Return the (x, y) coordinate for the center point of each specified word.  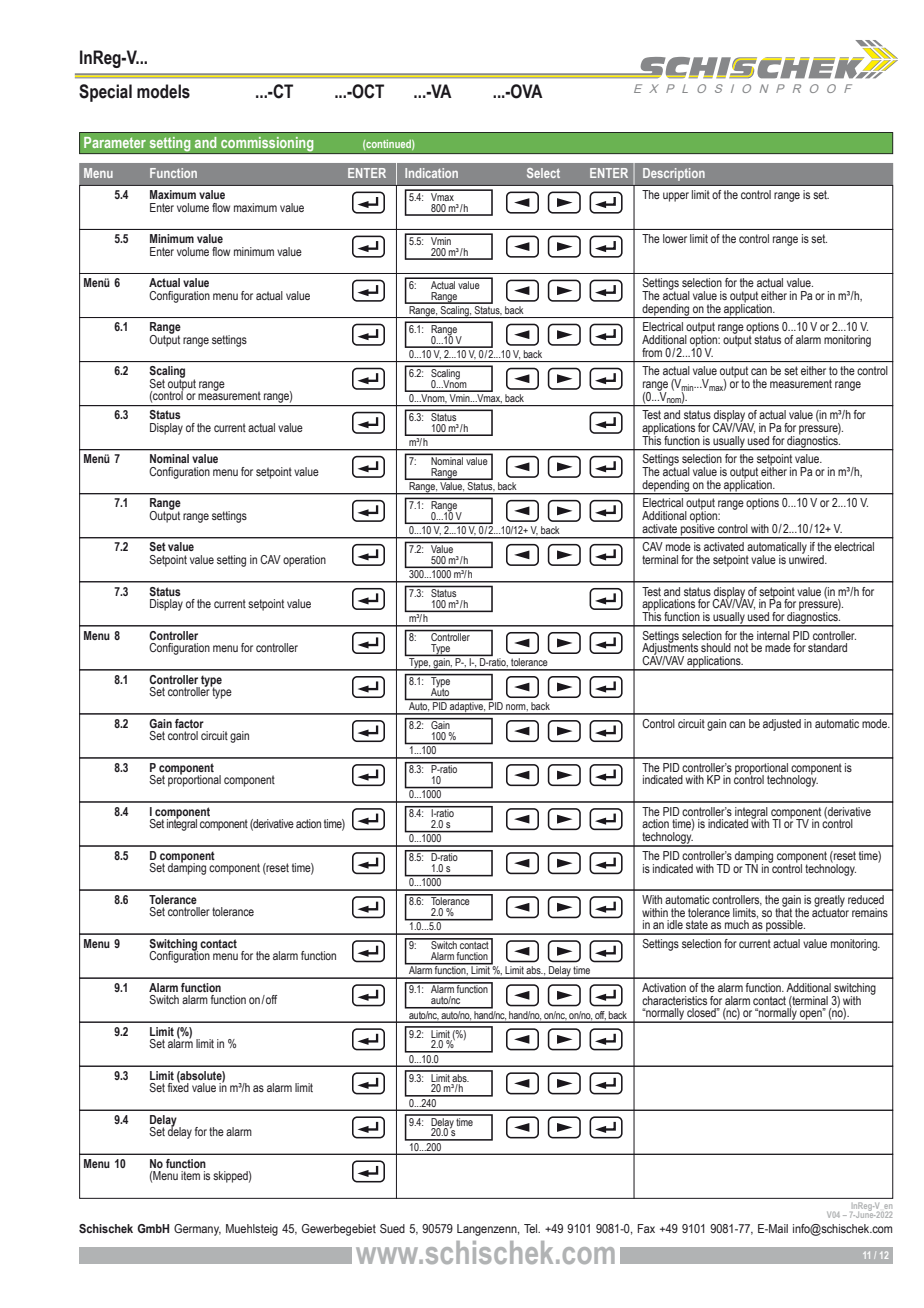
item (190, 1175)
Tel (532, 1228)
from (652, 352)
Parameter (115, 142)
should (716, 647)
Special (105, 93)
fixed (178, 1086)
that (783, 911)
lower (675, 238)
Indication (431, 173)
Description (674, 174)
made (778, 647)
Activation (664, 987)
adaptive (467, 708)
